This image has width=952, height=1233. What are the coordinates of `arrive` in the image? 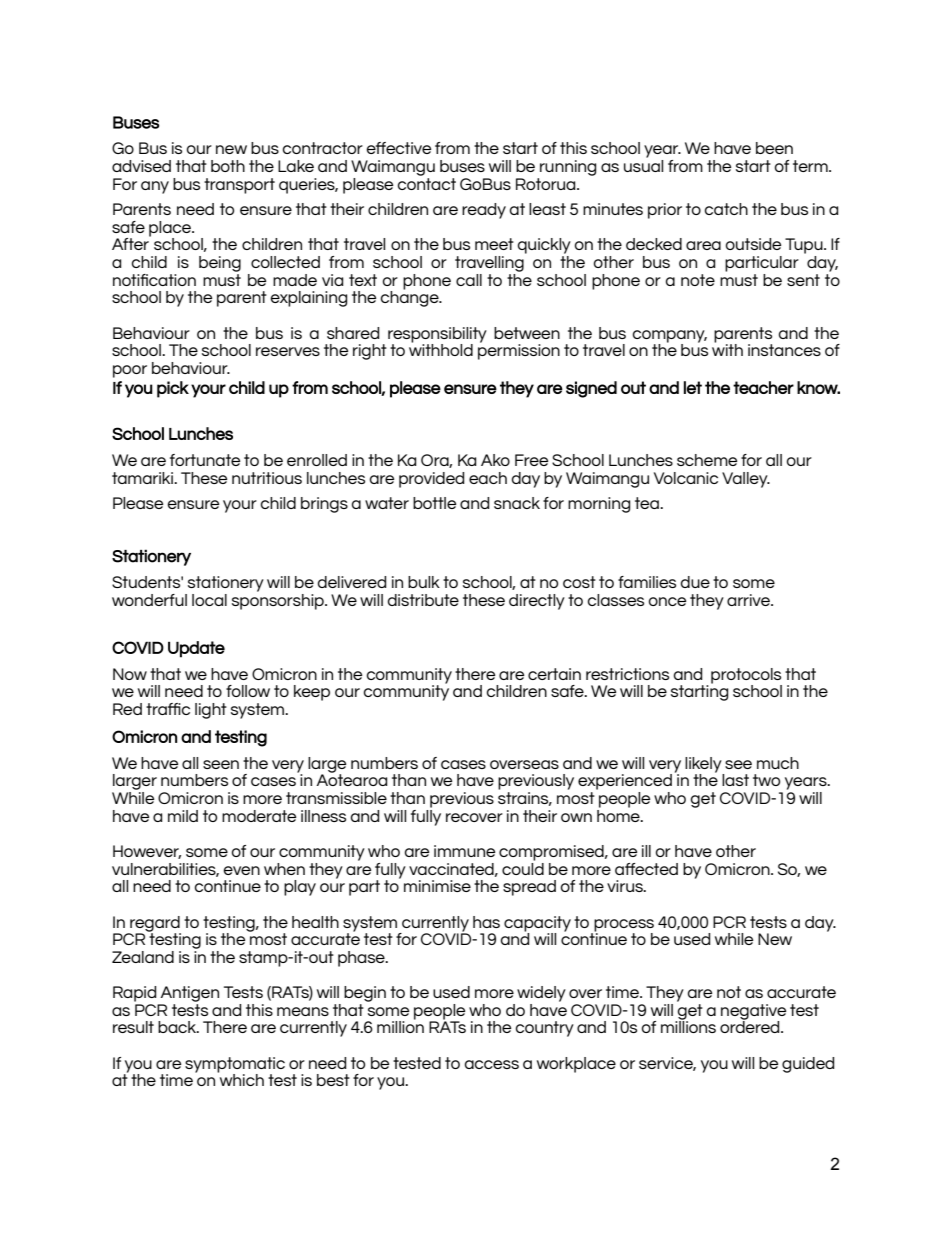 It's located at (749, 600).
